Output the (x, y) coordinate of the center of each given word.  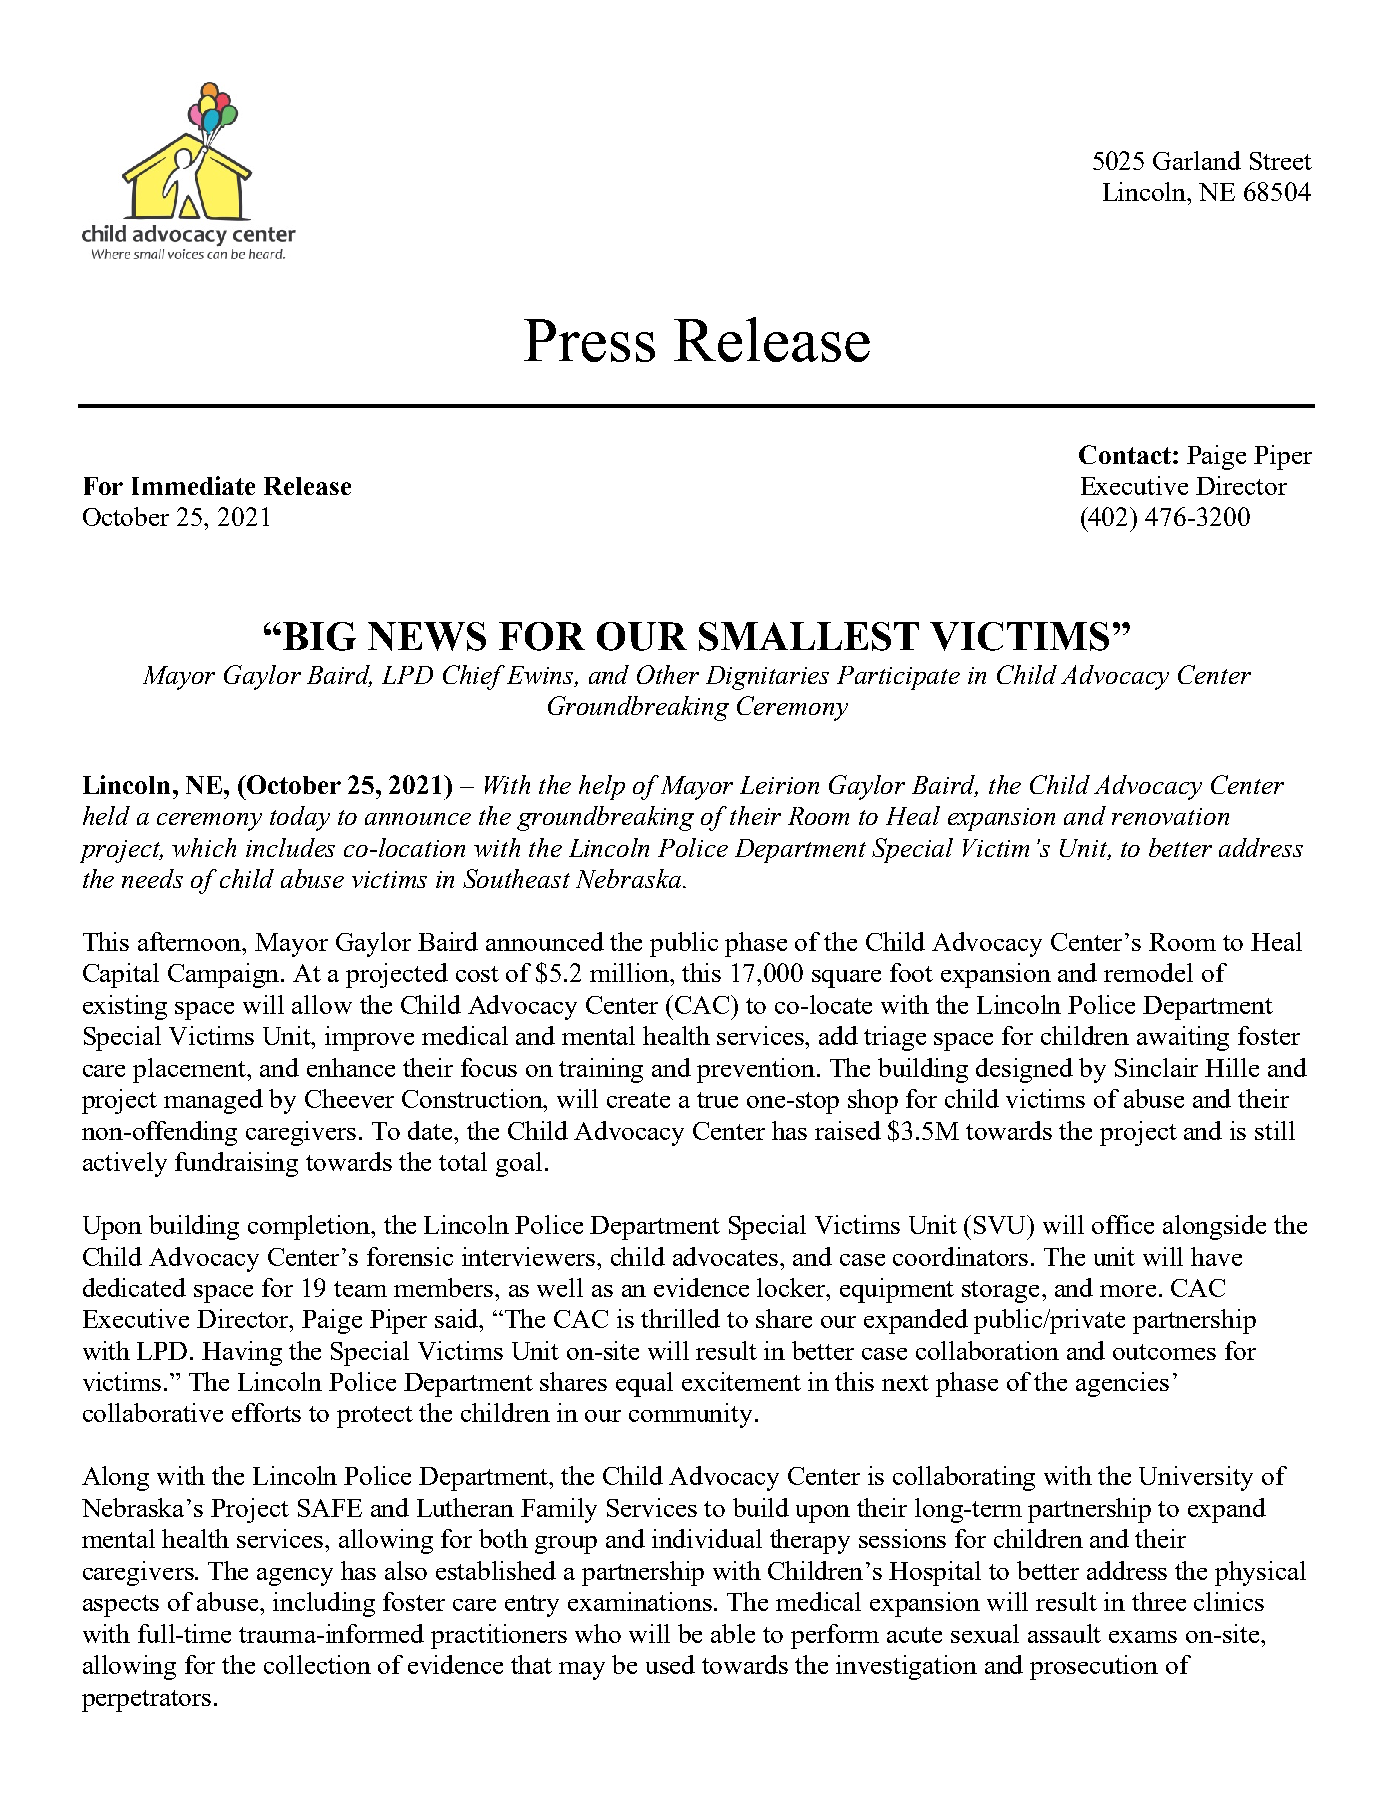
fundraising (236, 1164)
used (670, 1664)
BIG (319, 636)
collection (317, 1664)
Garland (1197, 160)
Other (668, 674)
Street (1281, 161)
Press (589, 340)
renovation (1170, 816)
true (717, 1100)
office (1123, 1224)
